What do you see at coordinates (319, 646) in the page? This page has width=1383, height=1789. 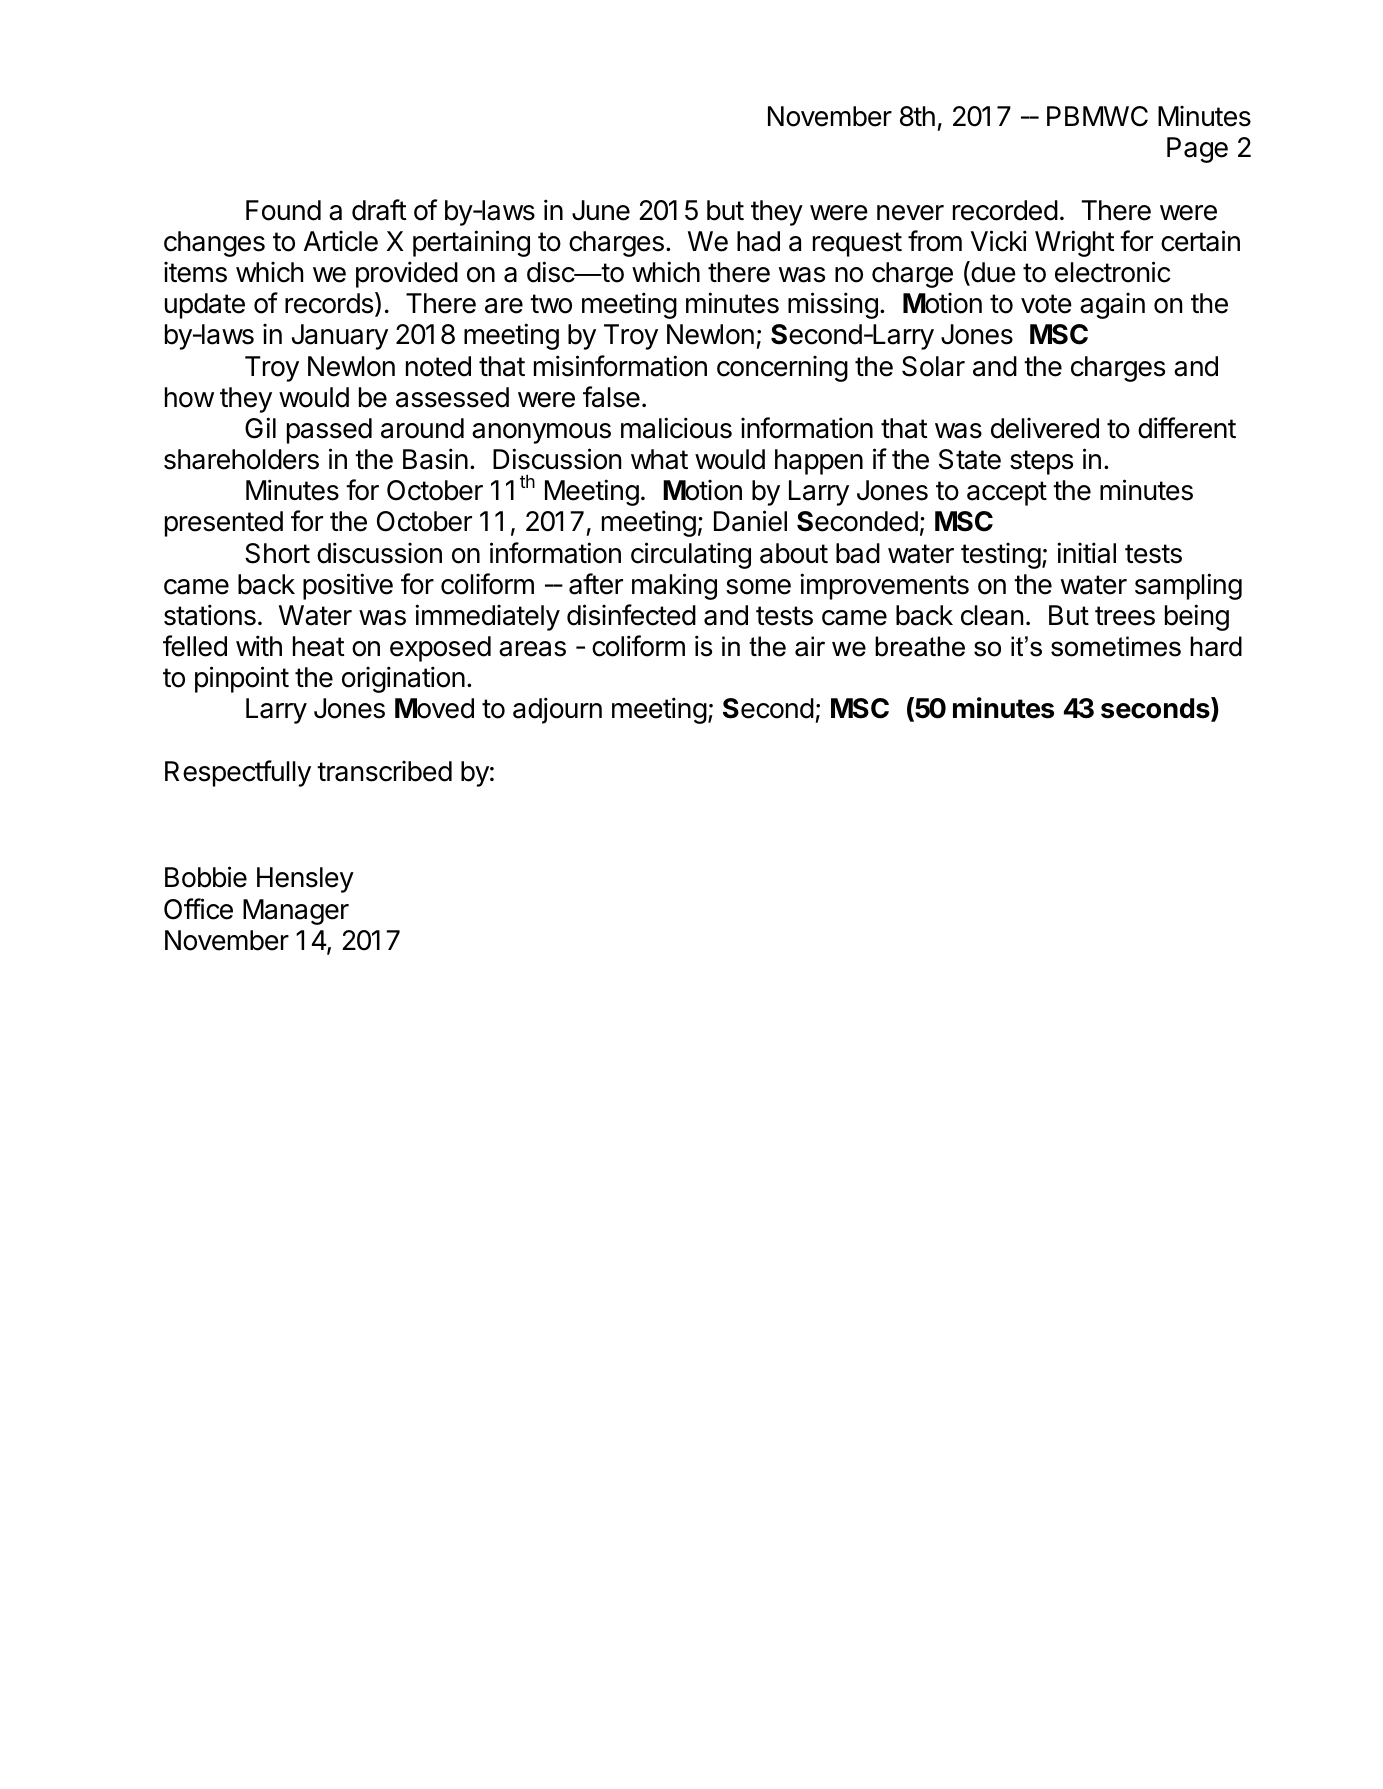 I see `heat` at bounding box center [319, 646].
